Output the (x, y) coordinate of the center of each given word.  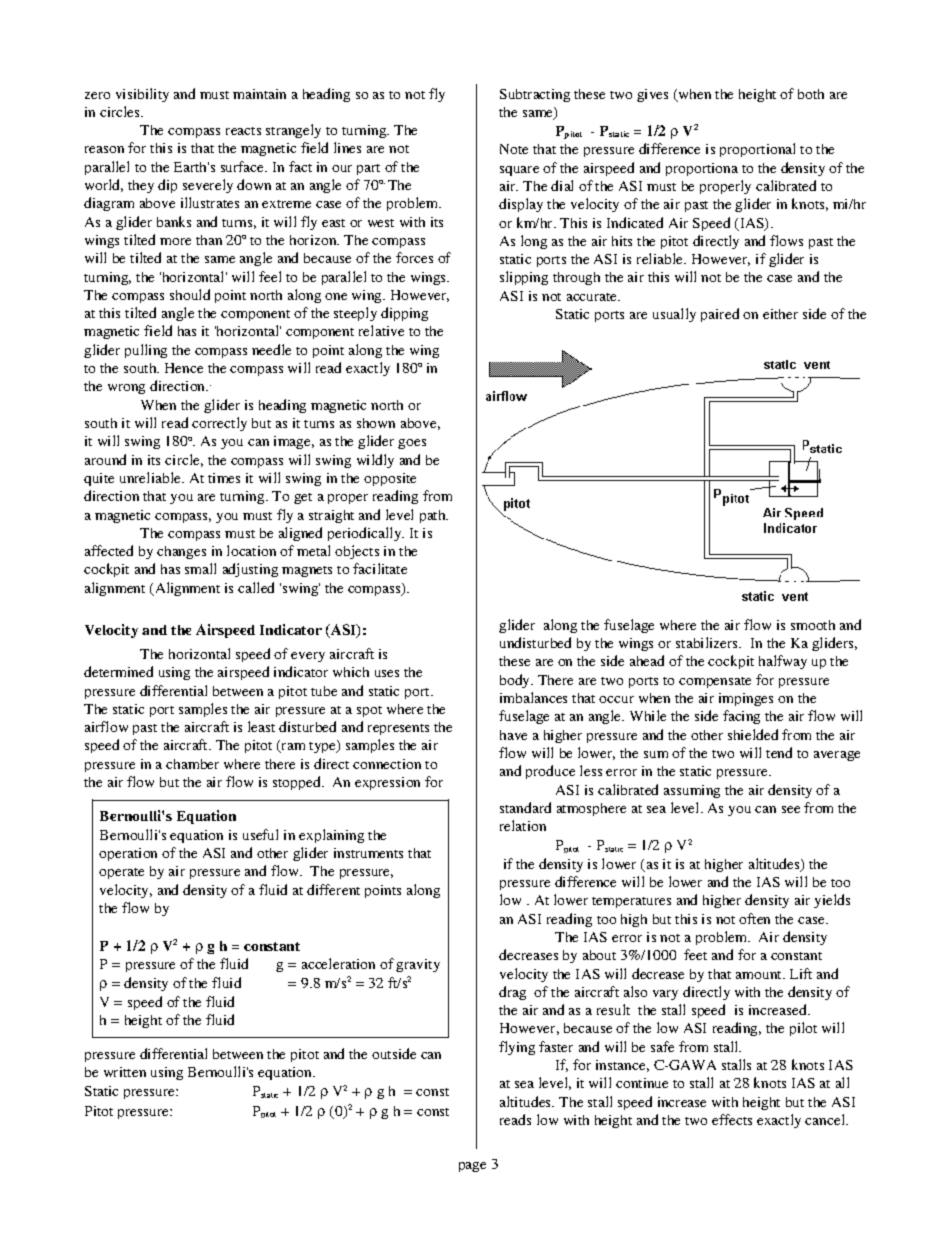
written (125, 1072)
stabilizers (708, 642)
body (516, 681)
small (200, 568)
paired (720, 315)
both (811, 94)
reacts (243, 131)
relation (523, 825)
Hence (184, 368)
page (472, 1167)
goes (412, 444)
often (754, 918)
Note (514, 149)
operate (121, 873)
